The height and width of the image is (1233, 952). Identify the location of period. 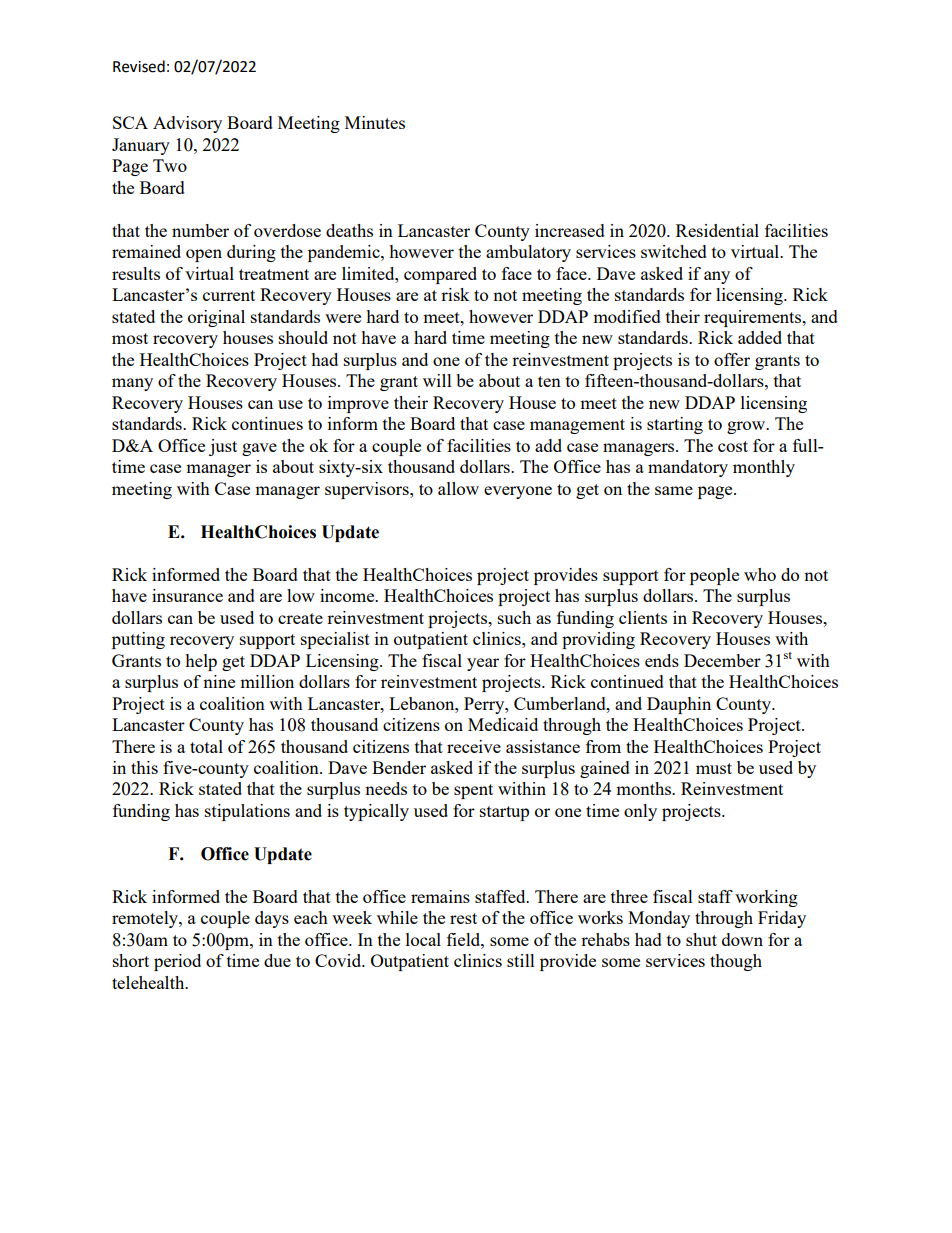
(177, 962).
